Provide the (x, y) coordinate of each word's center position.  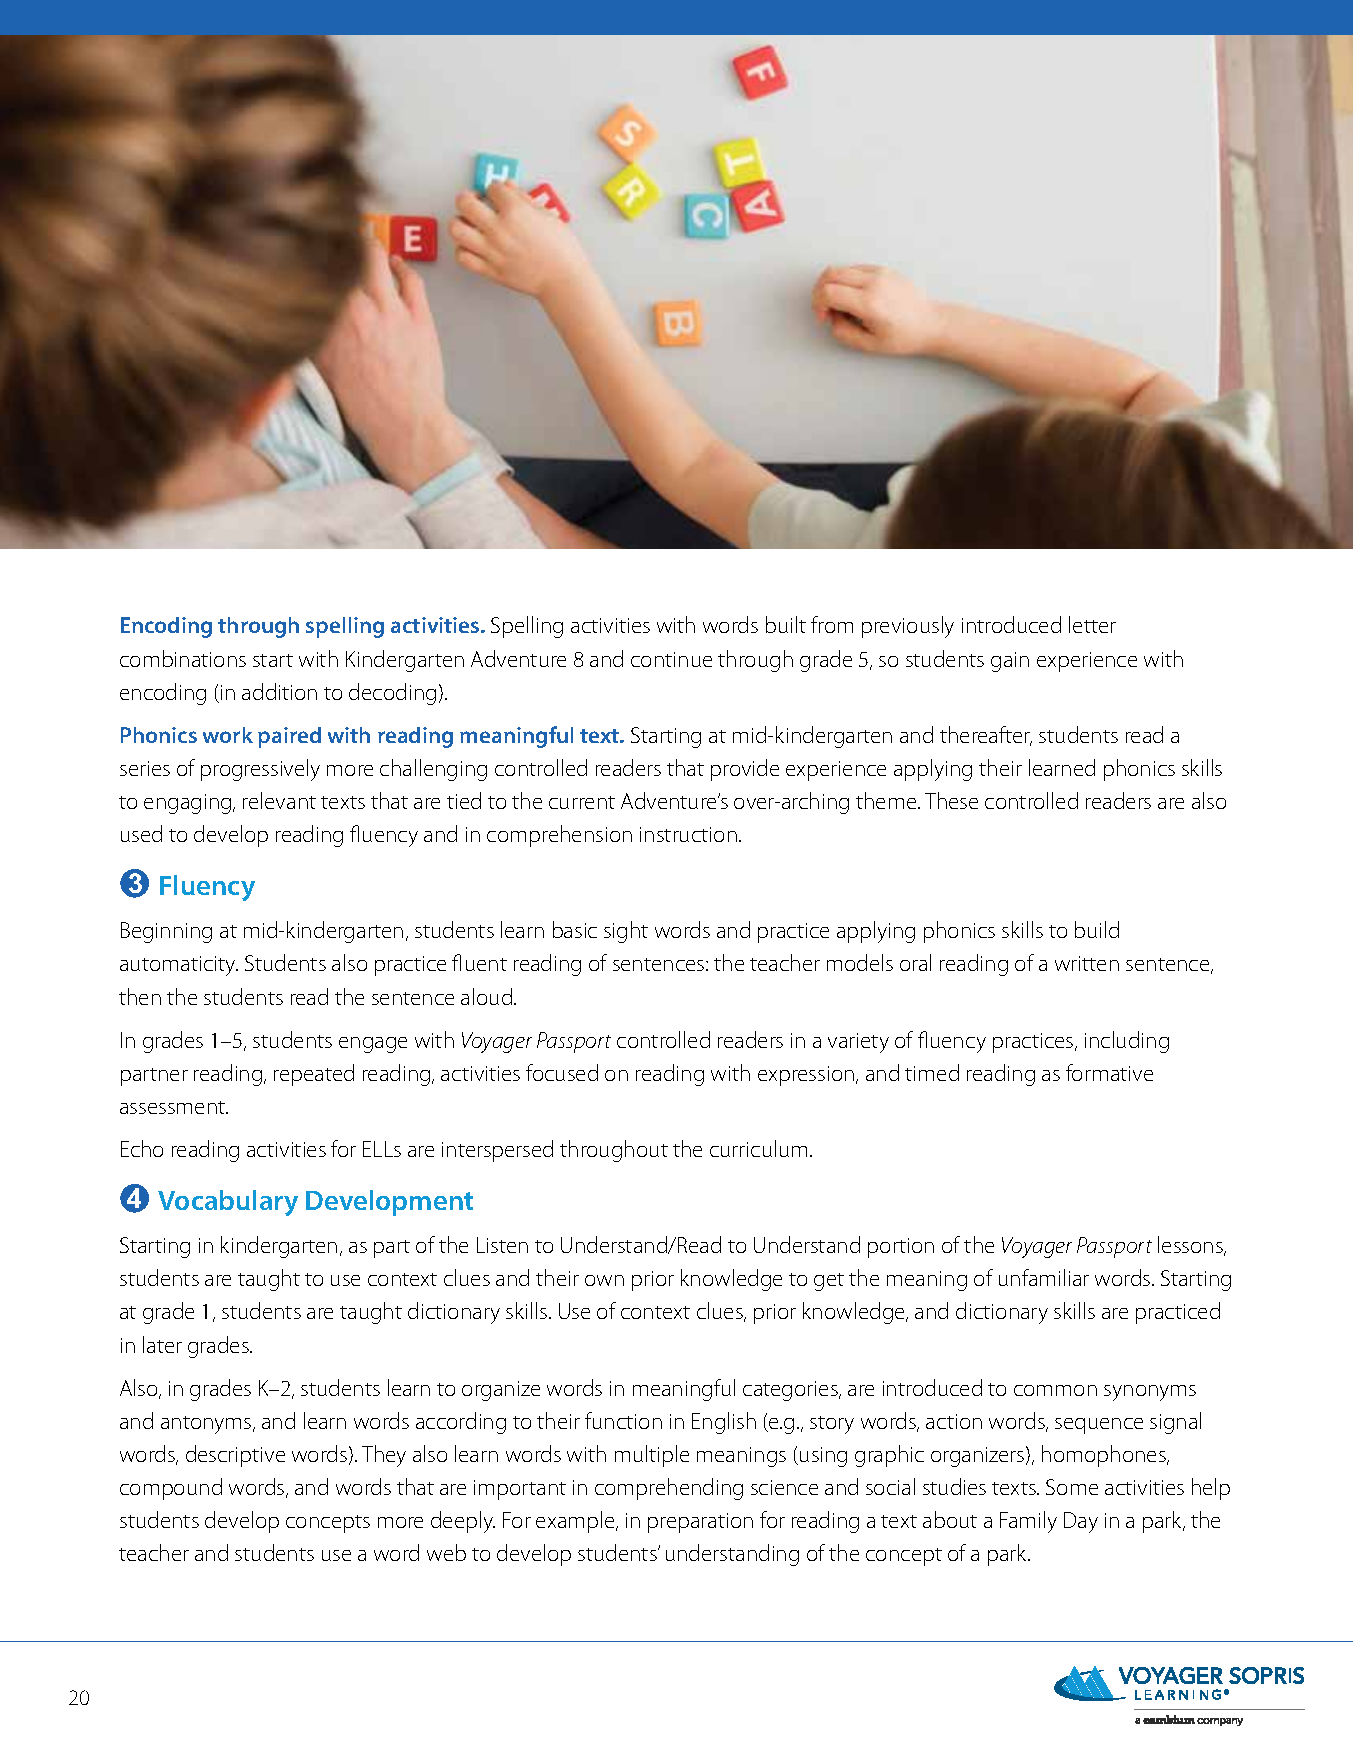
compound (171, 1489)
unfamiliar (1044, 1277)
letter (1092, 624)
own (604, 1280)
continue (671, 659)
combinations (183, 658)
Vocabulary (228, 1203)
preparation (700, 1523)
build (1097, 929)
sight (626, 932)
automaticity (179, 966)
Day (1081, 1522)
